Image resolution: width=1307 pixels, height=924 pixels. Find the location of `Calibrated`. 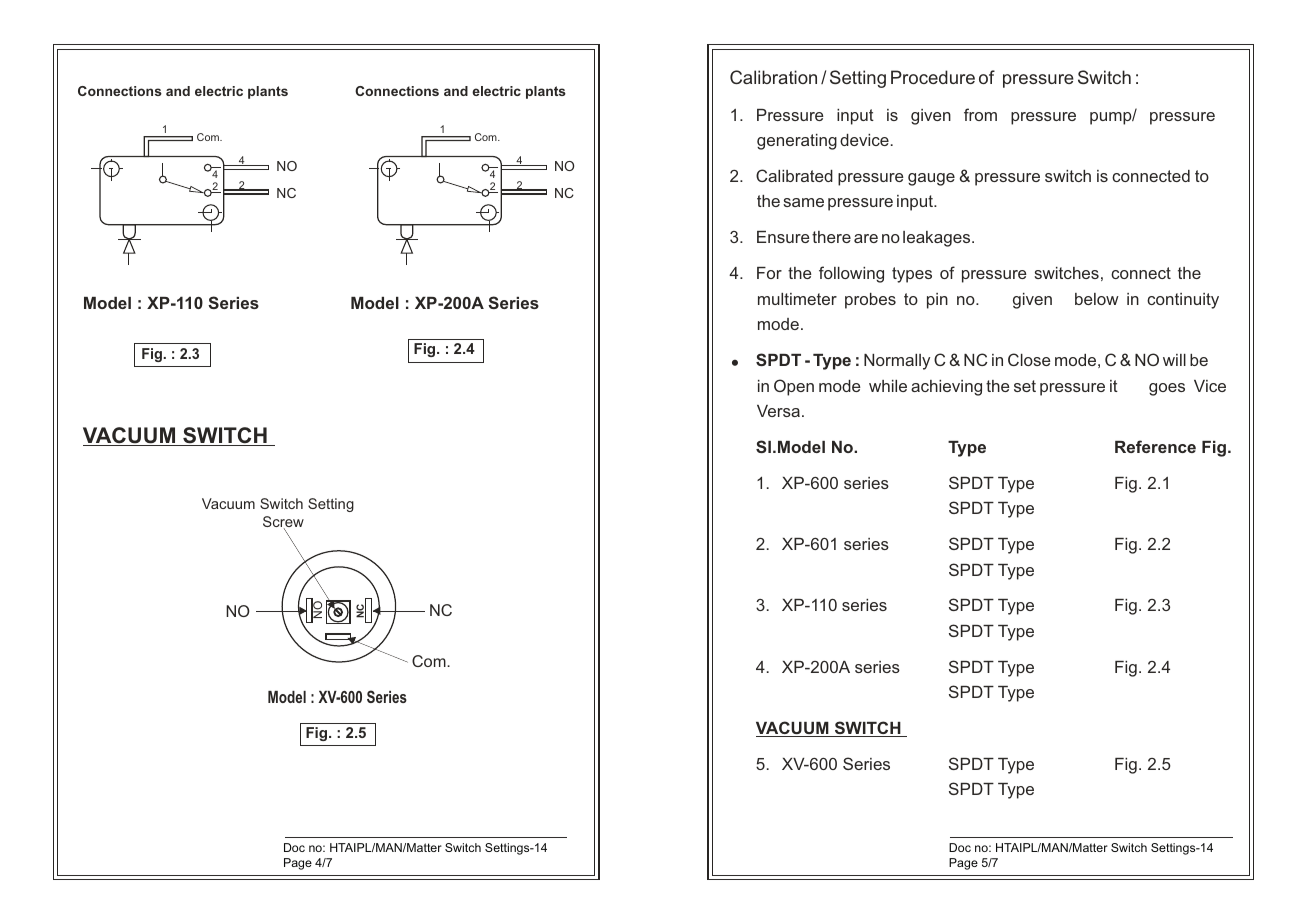

Calibrated is located at coordinates (794, 175).
